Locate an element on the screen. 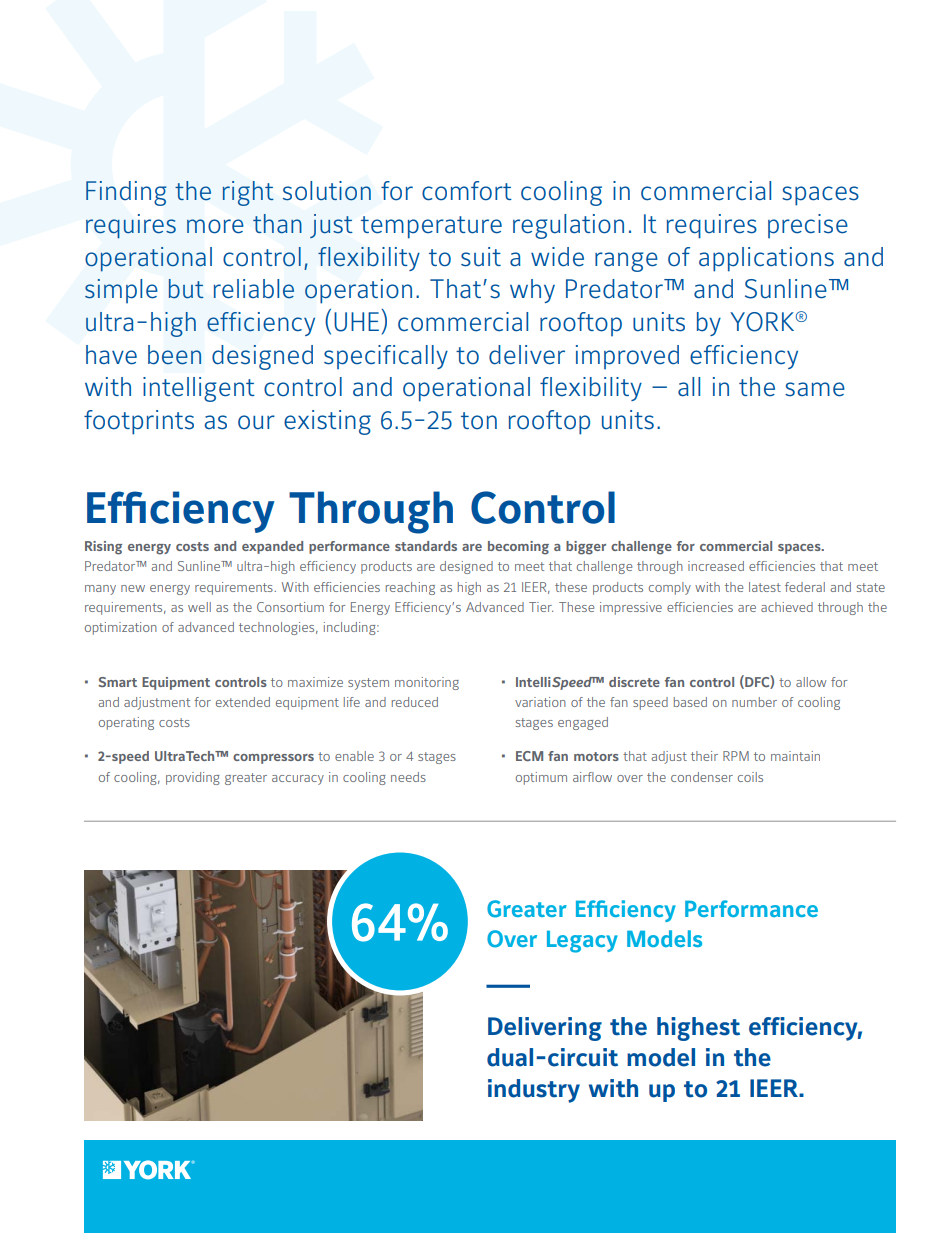 The image size is (952, 1233). precise is located at coordinates (808, 226).
